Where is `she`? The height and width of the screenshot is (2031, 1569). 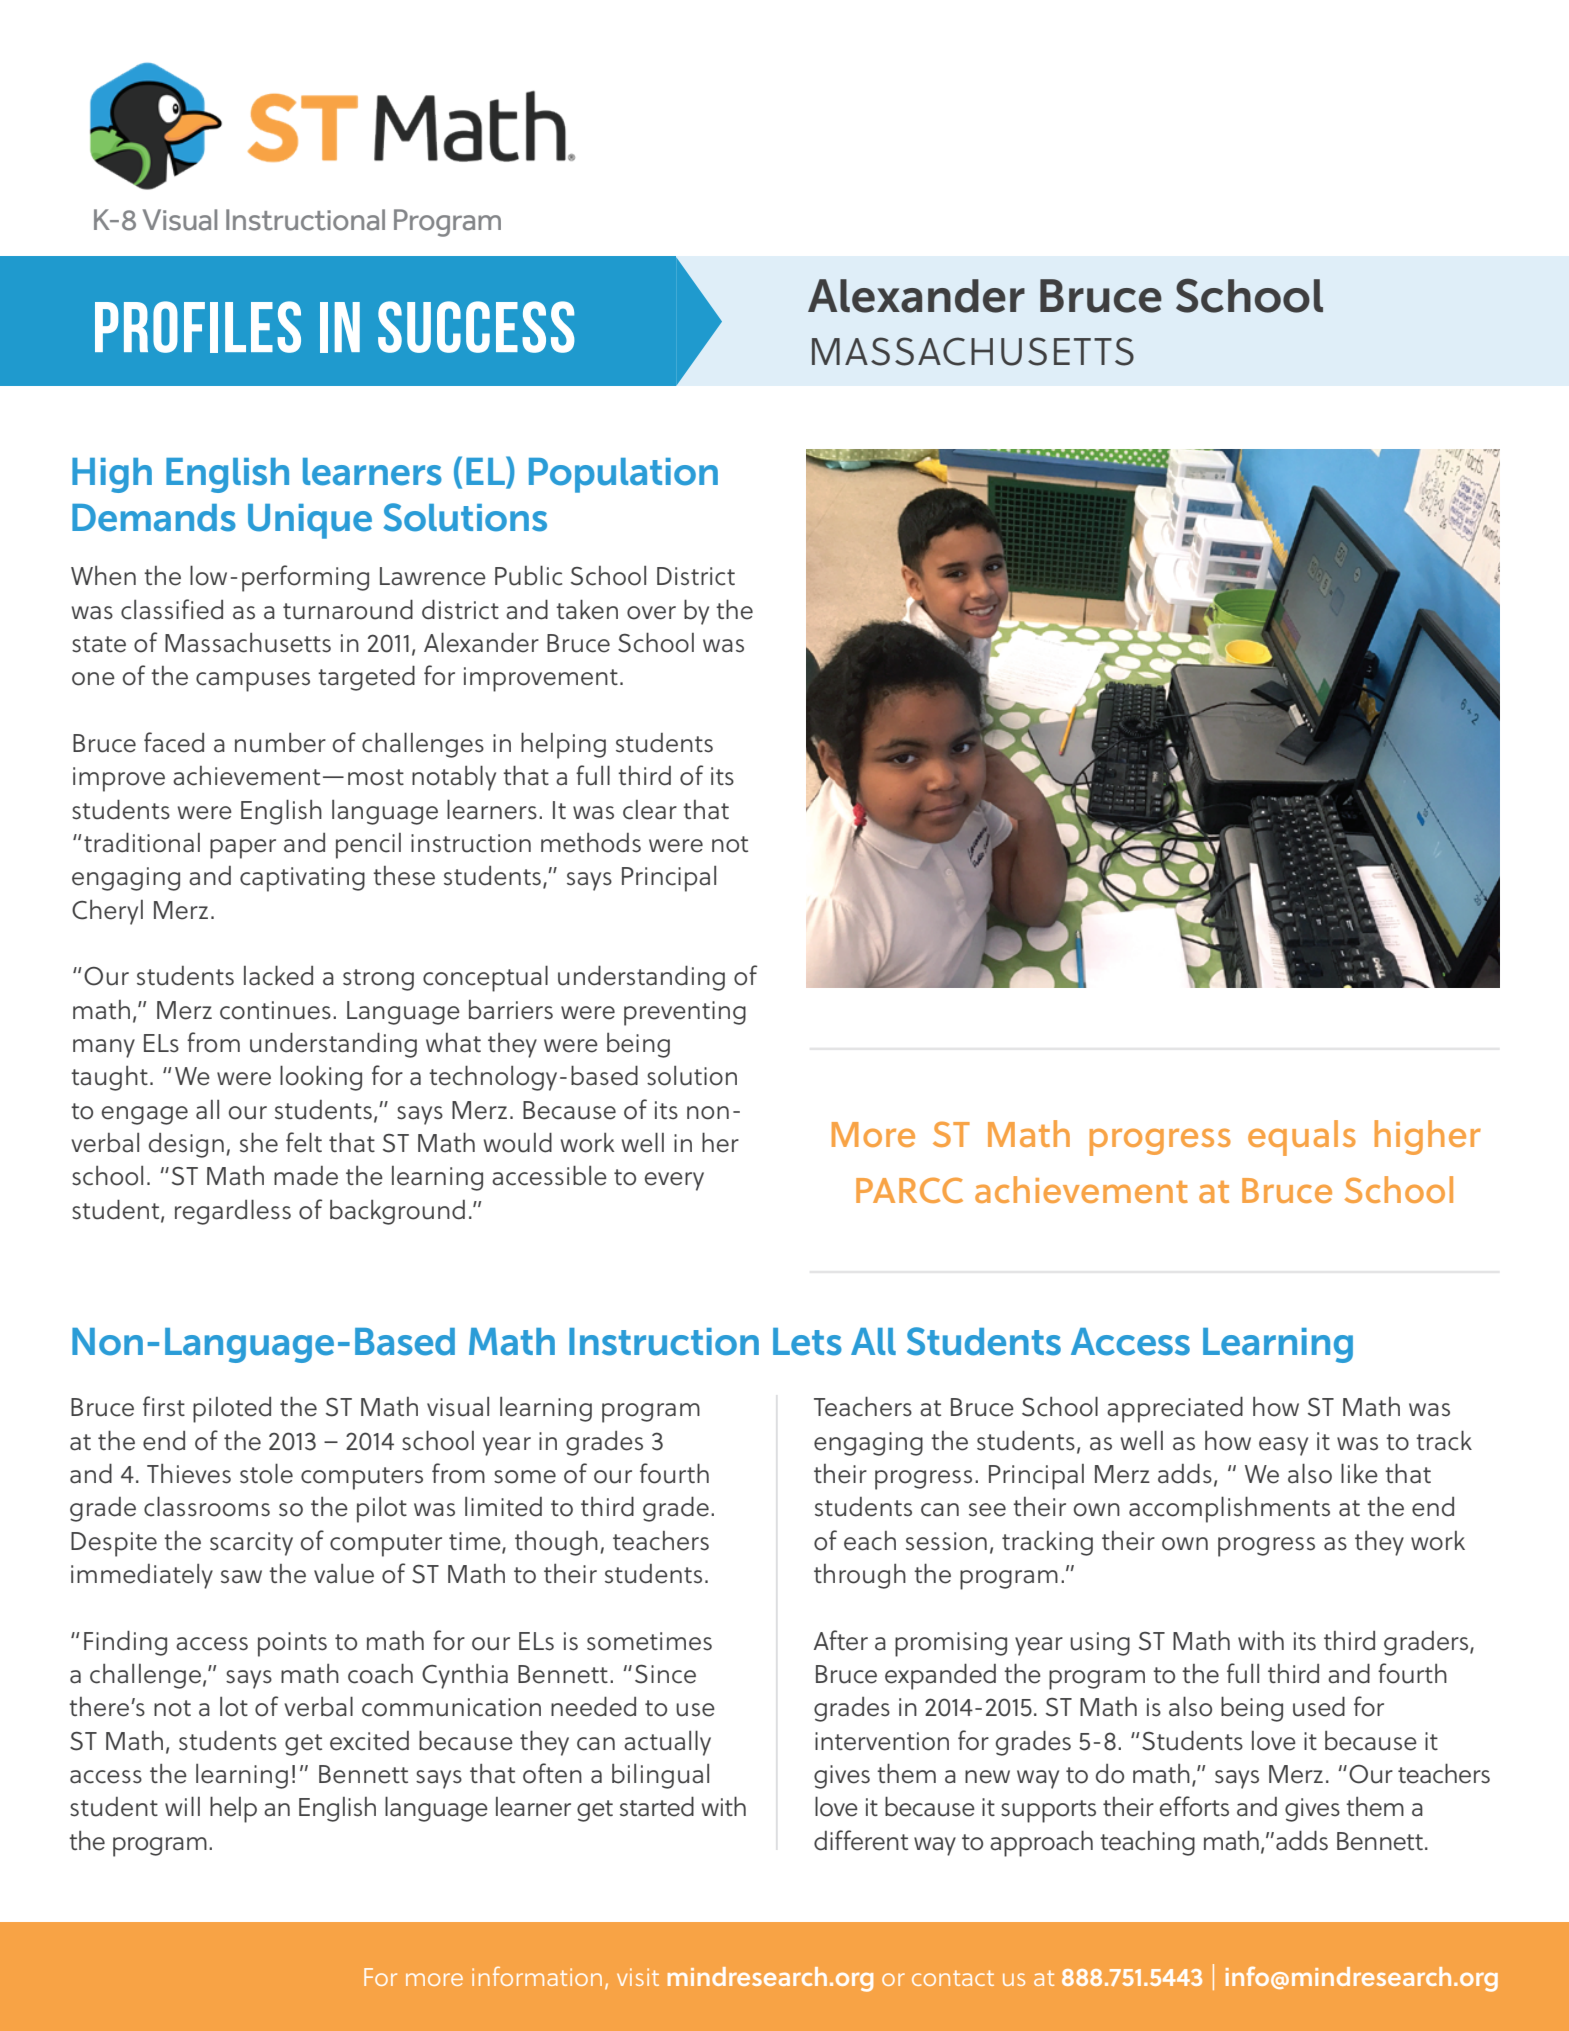 she is located at coordinates (259, 1142).
